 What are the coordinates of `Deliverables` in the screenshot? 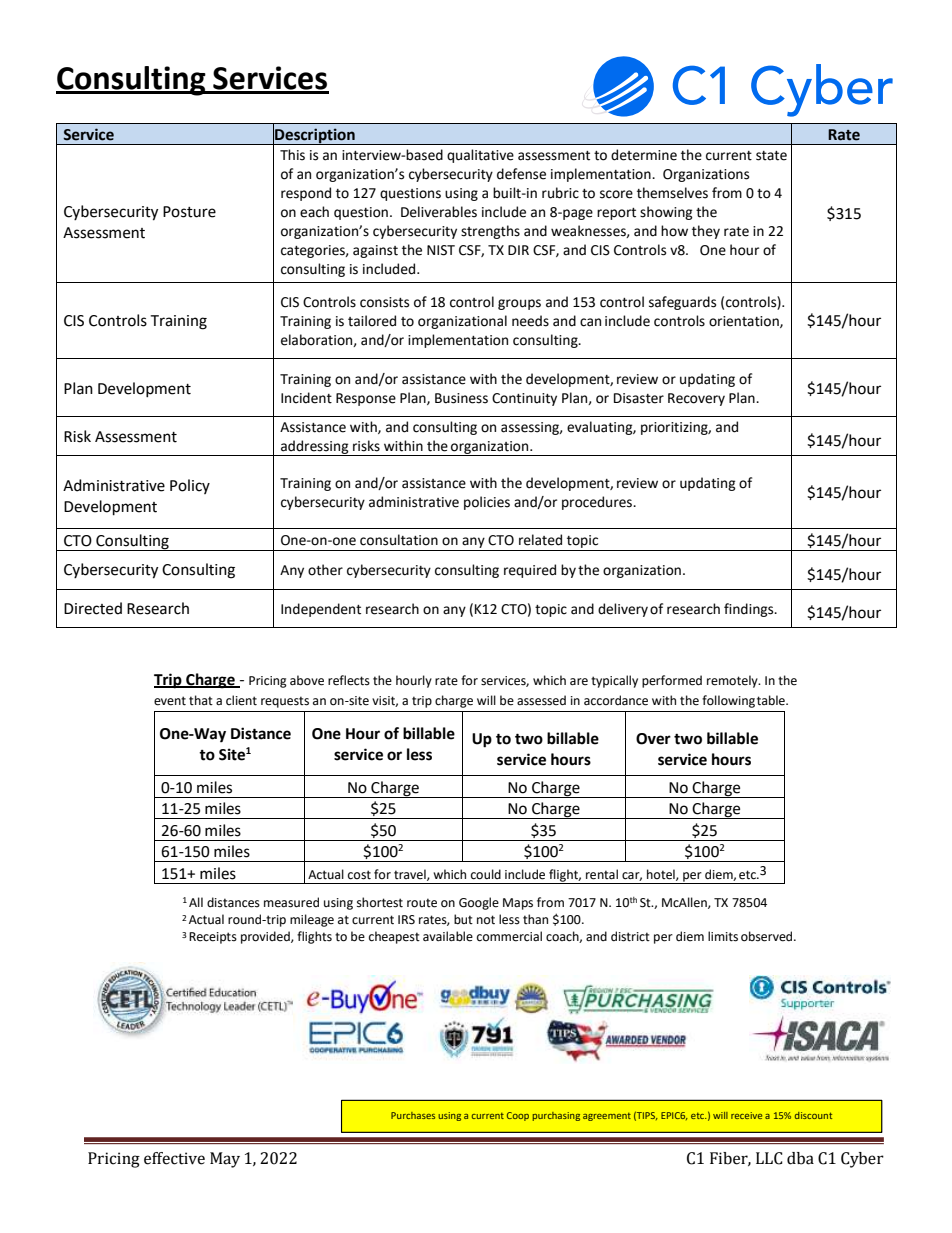 It's located at (439, 212).
